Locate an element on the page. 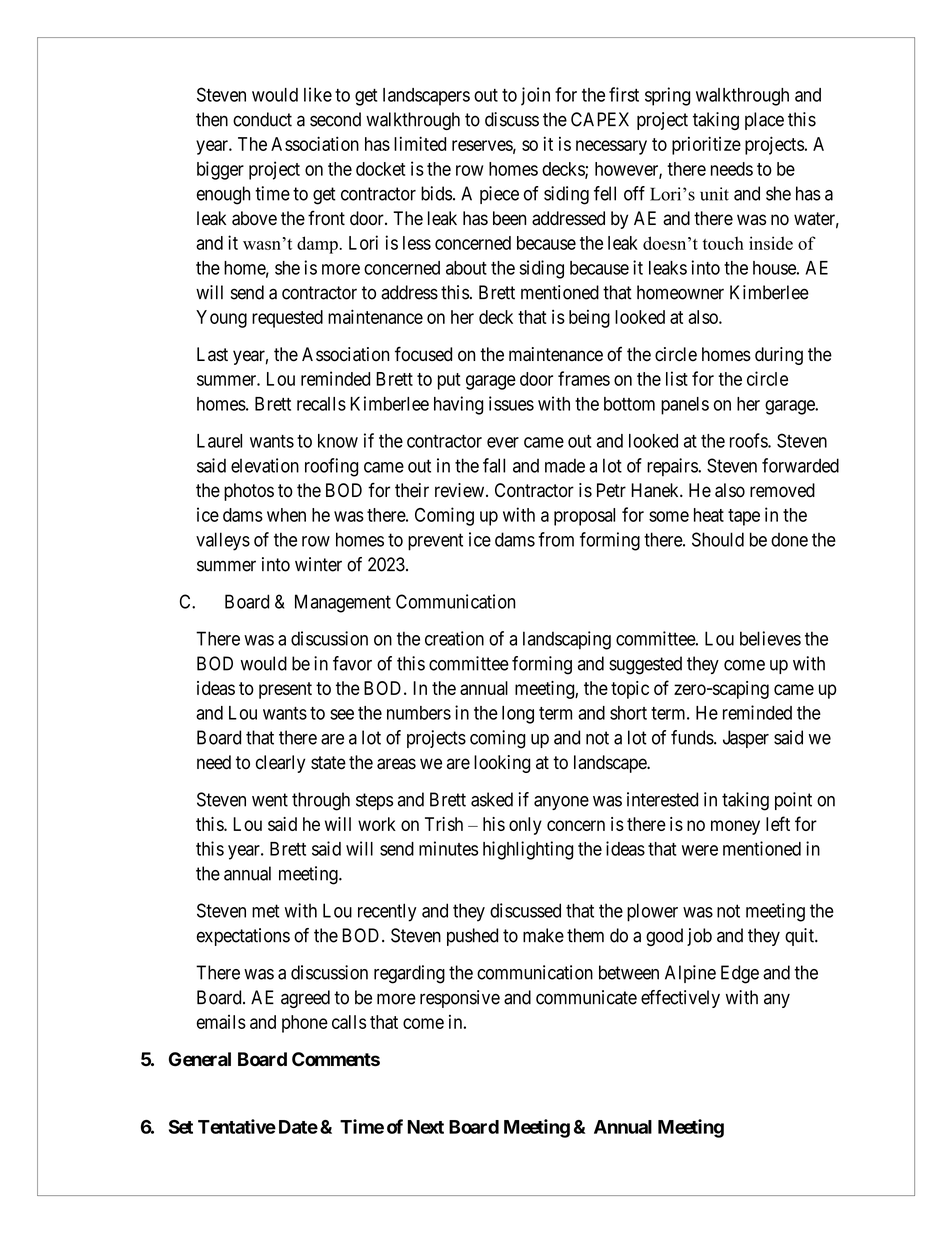  fall is located at coordinates (494, 465).
